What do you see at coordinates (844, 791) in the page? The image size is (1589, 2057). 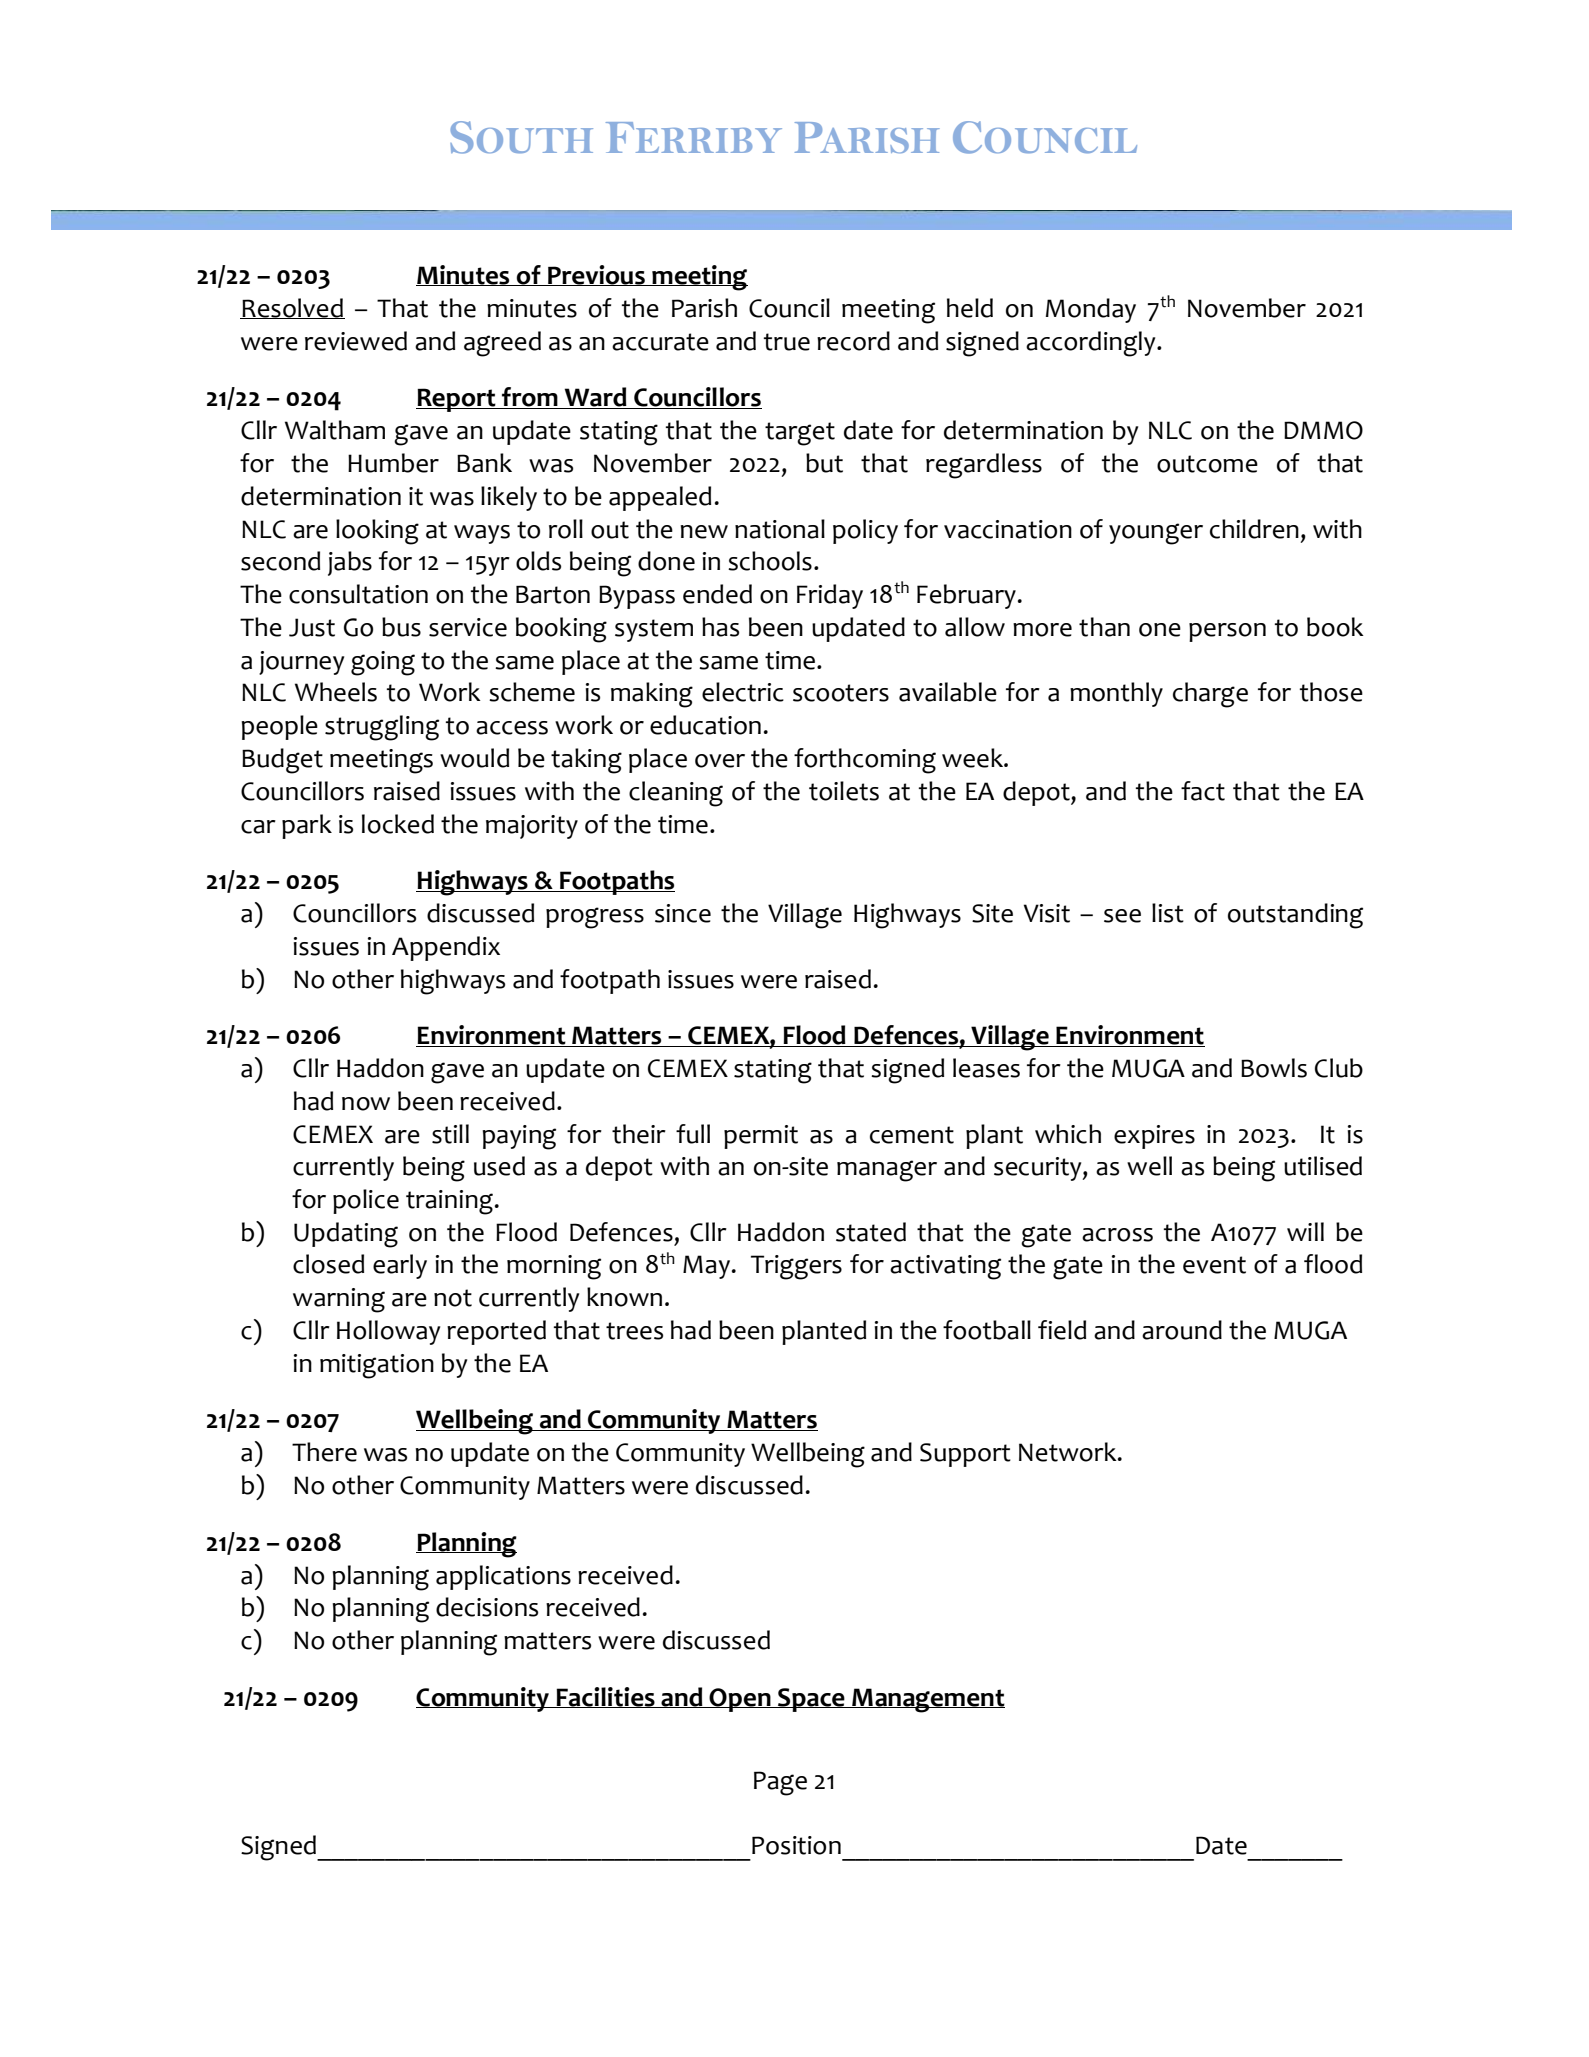 I see `toilets` at bounding box center [844, 791].
